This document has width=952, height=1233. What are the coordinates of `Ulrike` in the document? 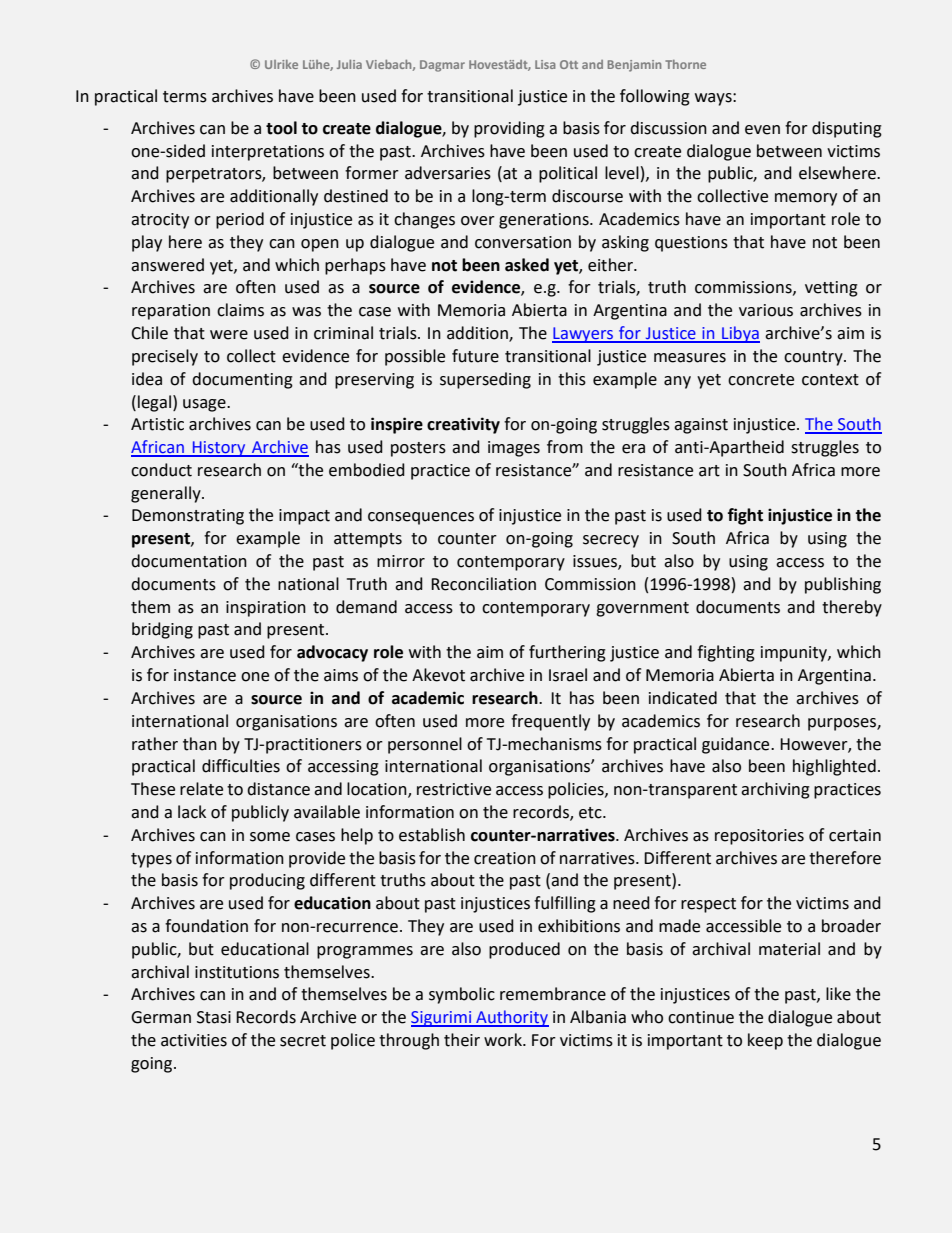 It's located at (281, 64).
